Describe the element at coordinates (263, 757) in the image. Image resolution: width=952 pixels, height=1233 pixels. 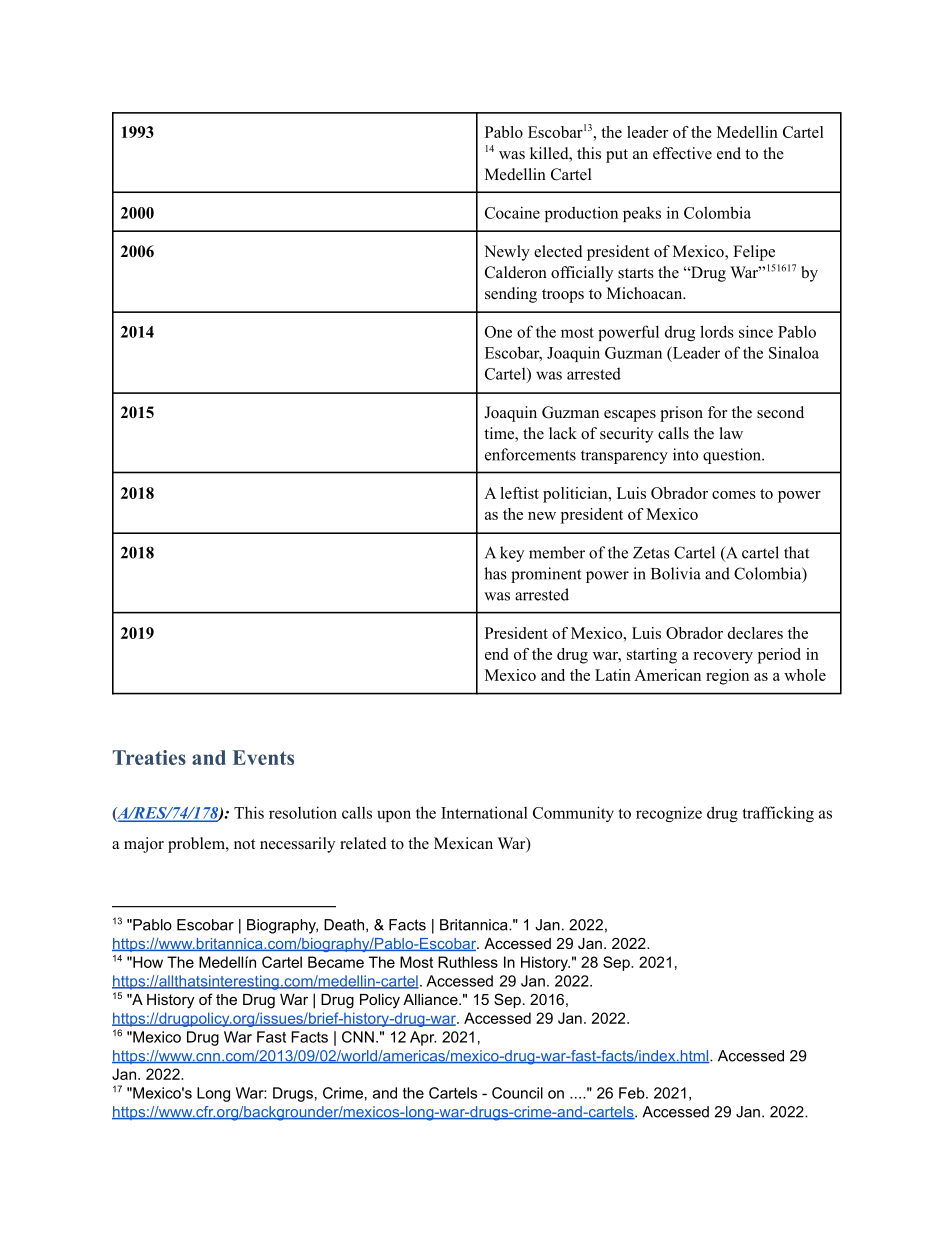
I see `Events` at that location.
